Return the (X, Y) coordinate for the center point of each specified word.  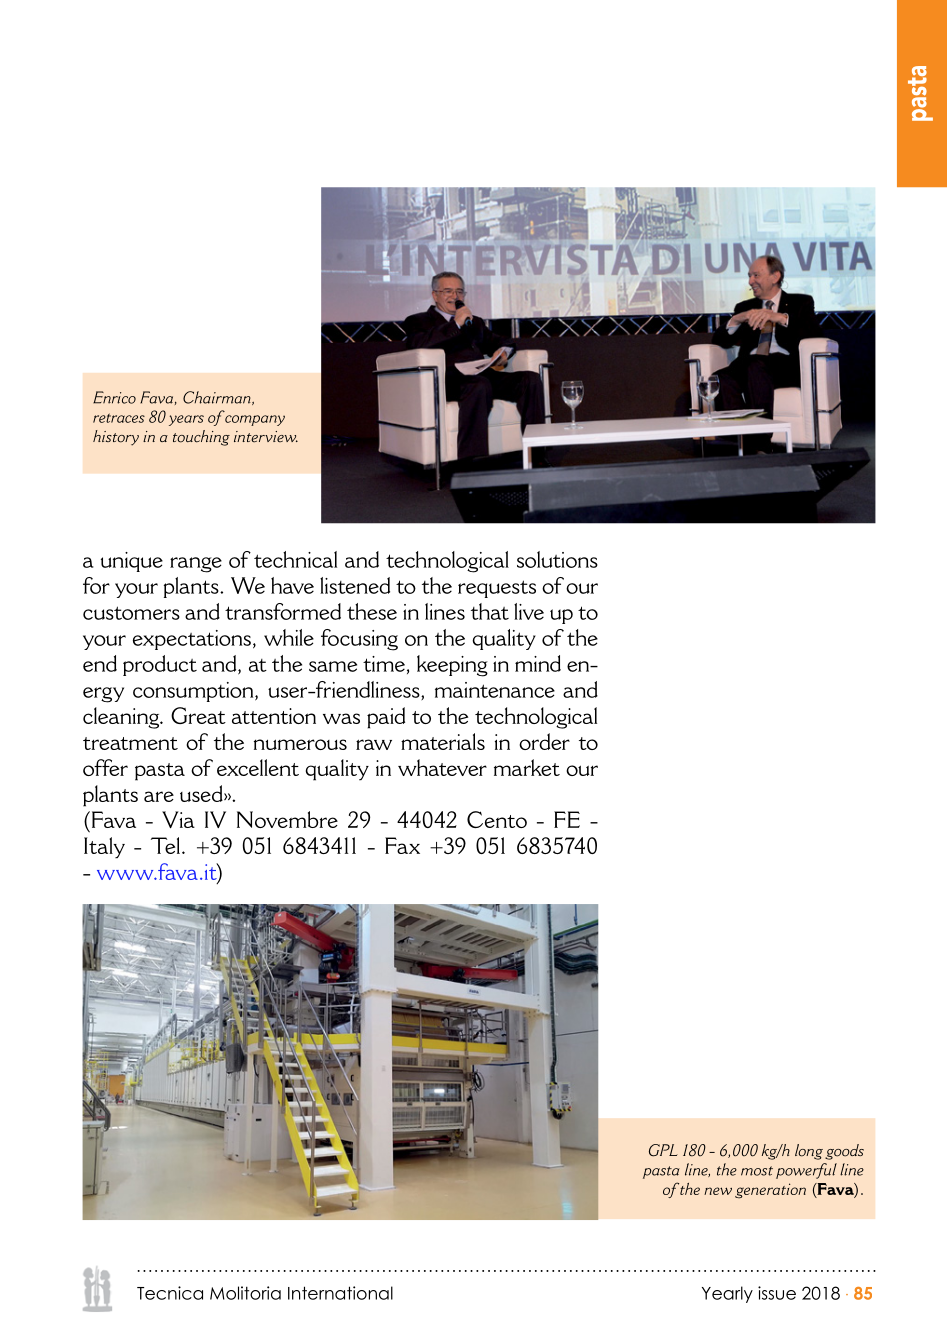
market (527, 767)
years (186, 420)
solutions (557, 559)
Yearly (727, 1294)
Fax (402, 845)
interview (266, 437)
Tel (165, 845)
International (340, 1293)
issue (777, 1293)
